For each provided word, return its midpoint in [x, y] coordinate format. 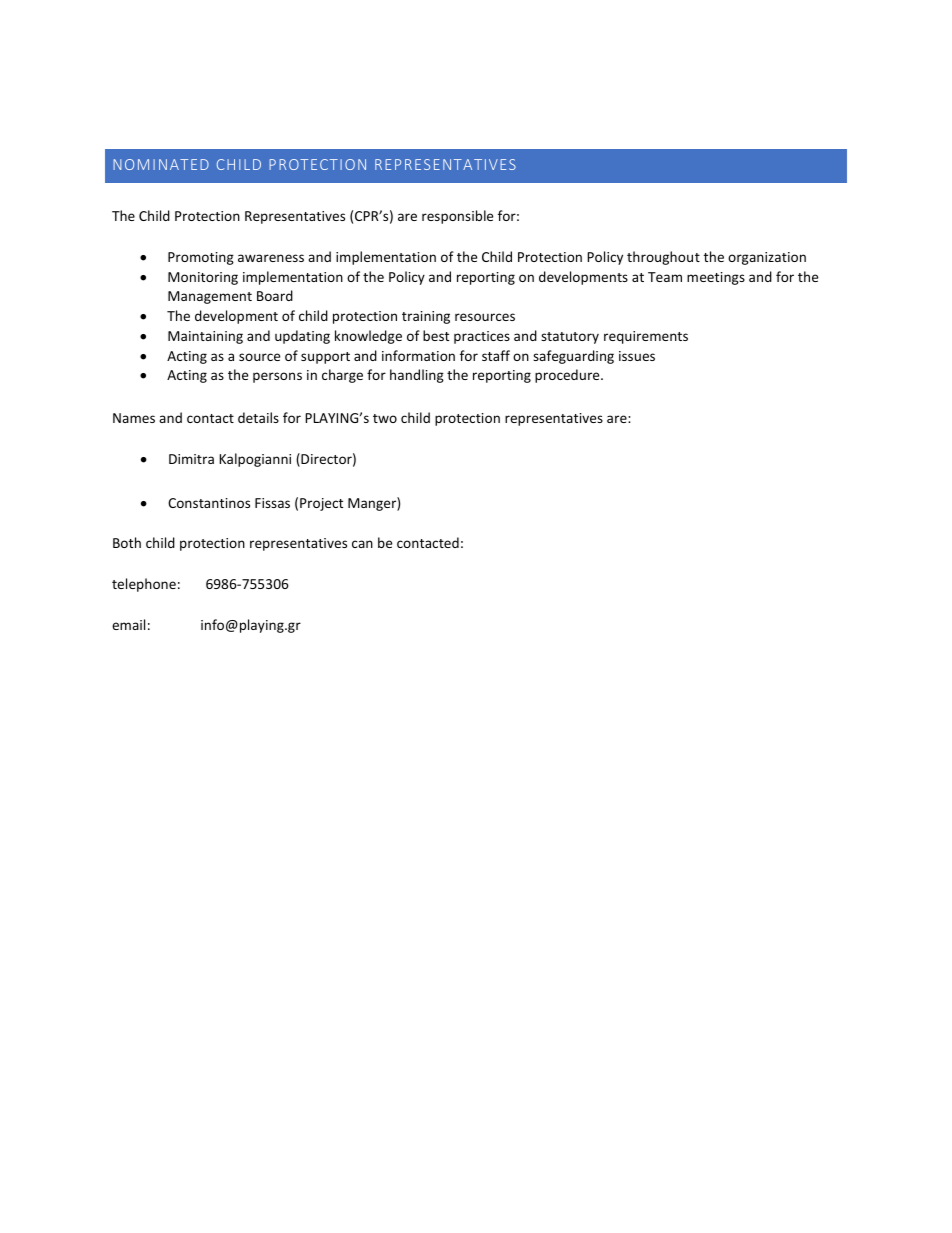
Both [127, 542]
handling [417, 376]
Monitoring [203, 278]
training [426, 317]
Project [321, 504]
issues [637, 356]
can [362, 544]
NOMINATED [161, 164]
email [128, 624]
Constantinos [209, 503]
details [258, 417]
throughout [663, 258]
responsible [457, 217]
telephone [144, 585]
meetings [716, 278]
